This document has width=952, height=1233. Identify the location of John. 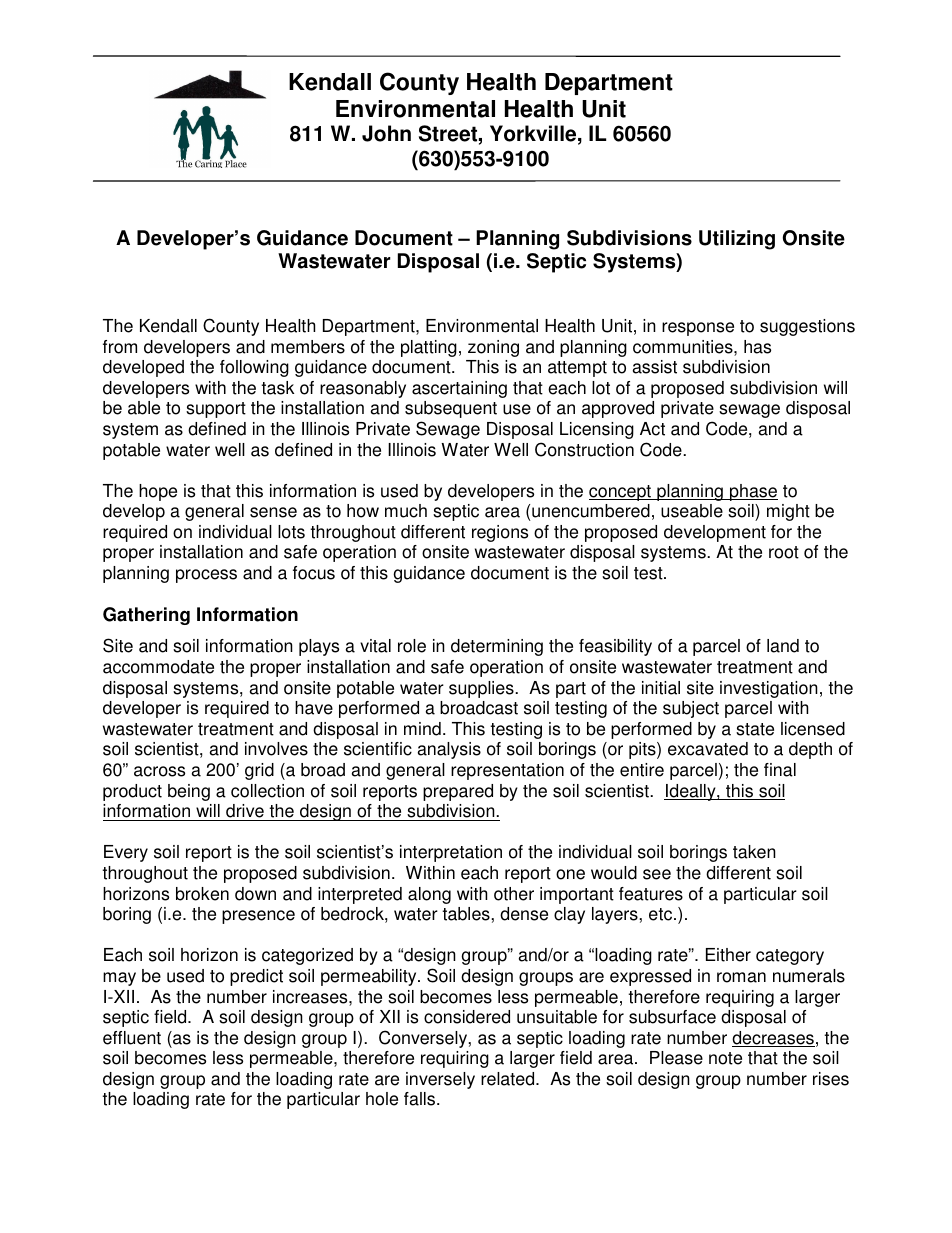
(386, 133).
